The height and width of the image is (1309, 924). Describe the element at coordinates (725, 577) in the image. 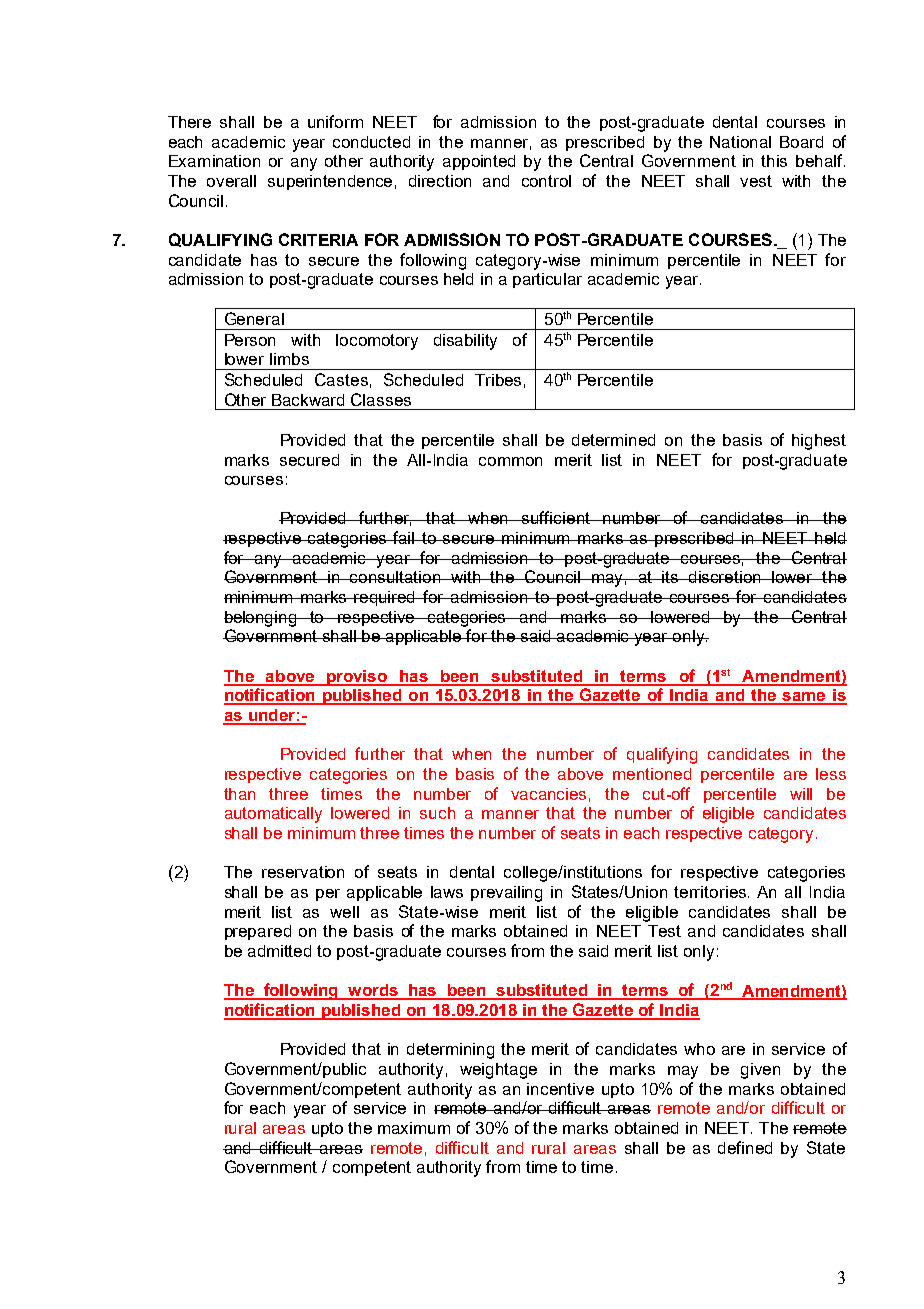

I see `discretion` at that location.
